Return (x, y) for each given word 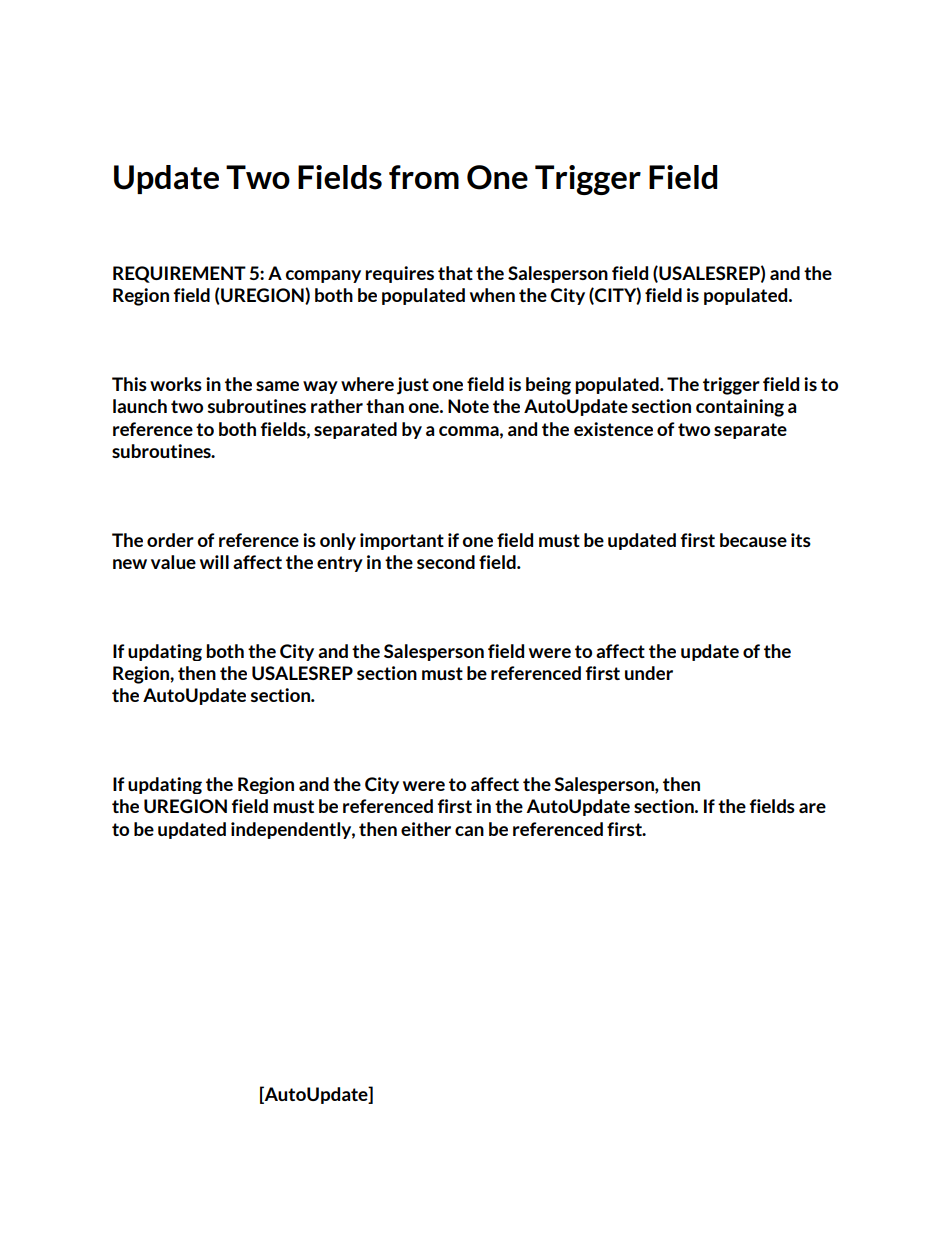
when (492, 295)
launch (140, 406)
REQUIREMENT (179, 274)
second (446, 562)
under (649, 673)
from (424, 177)
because (753, 540)
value (173, 562)
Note (468, 406)
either (426, 829)
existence (613, 429)
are (812, 808)
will (214, 562)
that (455, 273)
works (176, 384)
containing (740, 408)
